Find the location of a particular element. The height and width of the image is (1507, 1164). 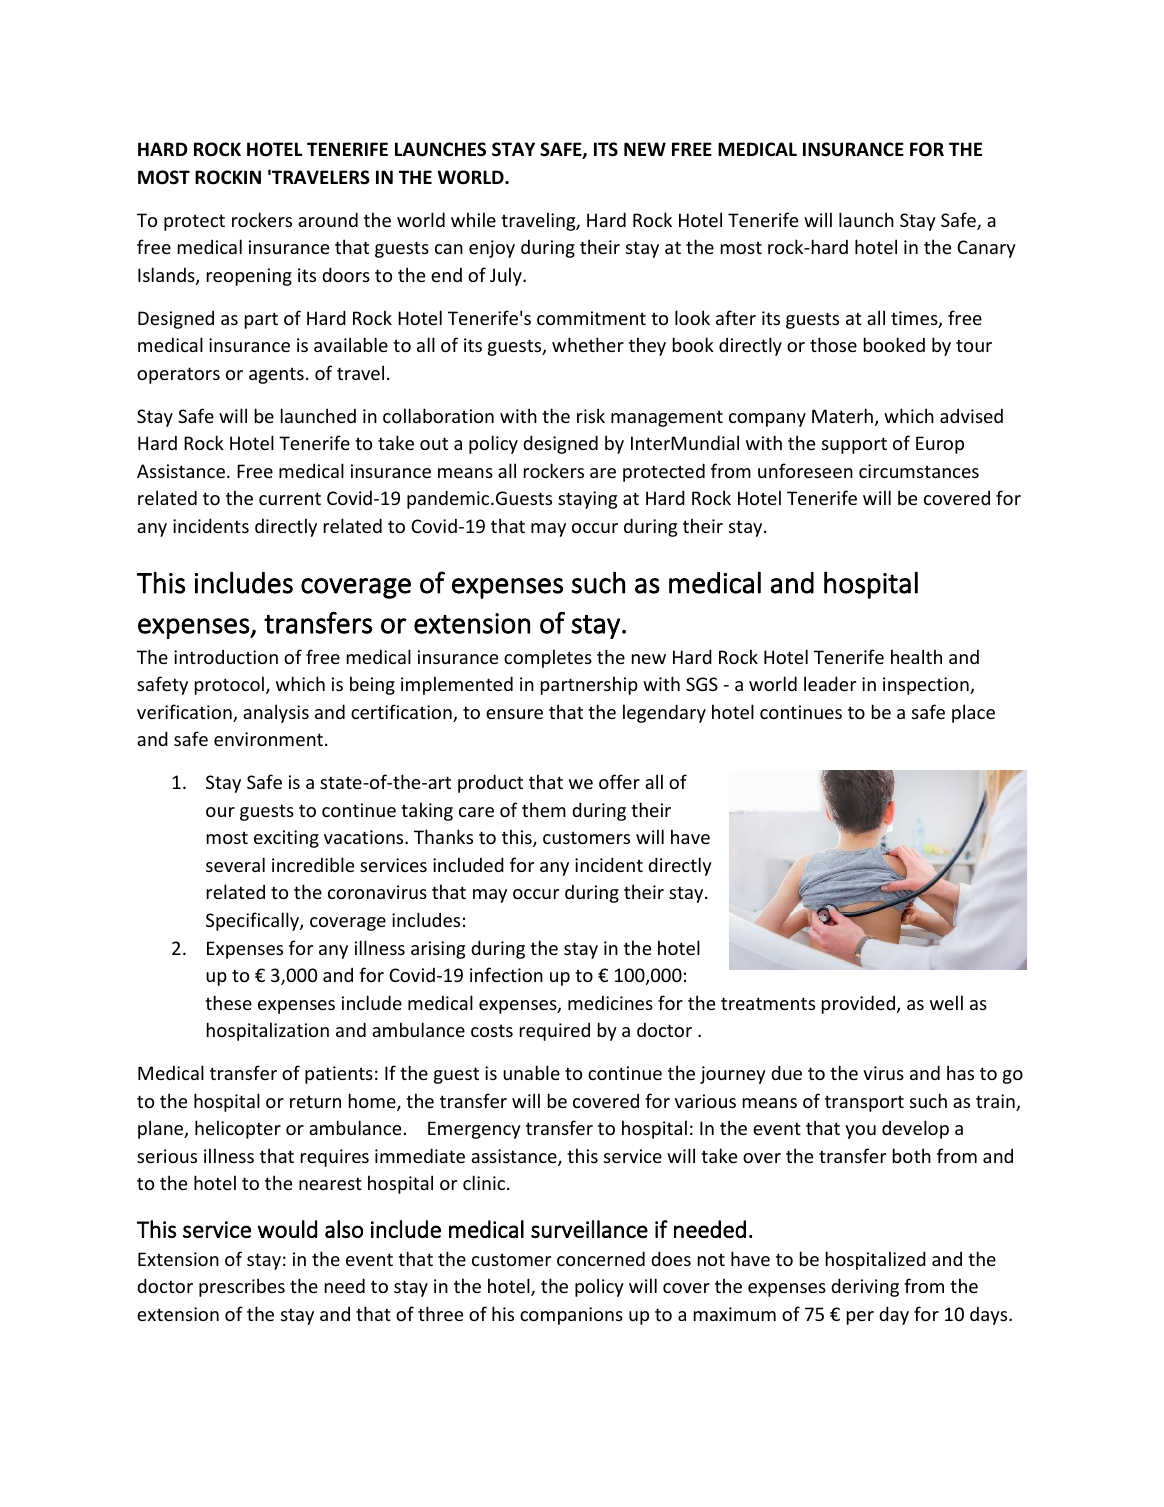

prescribes is located at coordinates (242, 1287).
